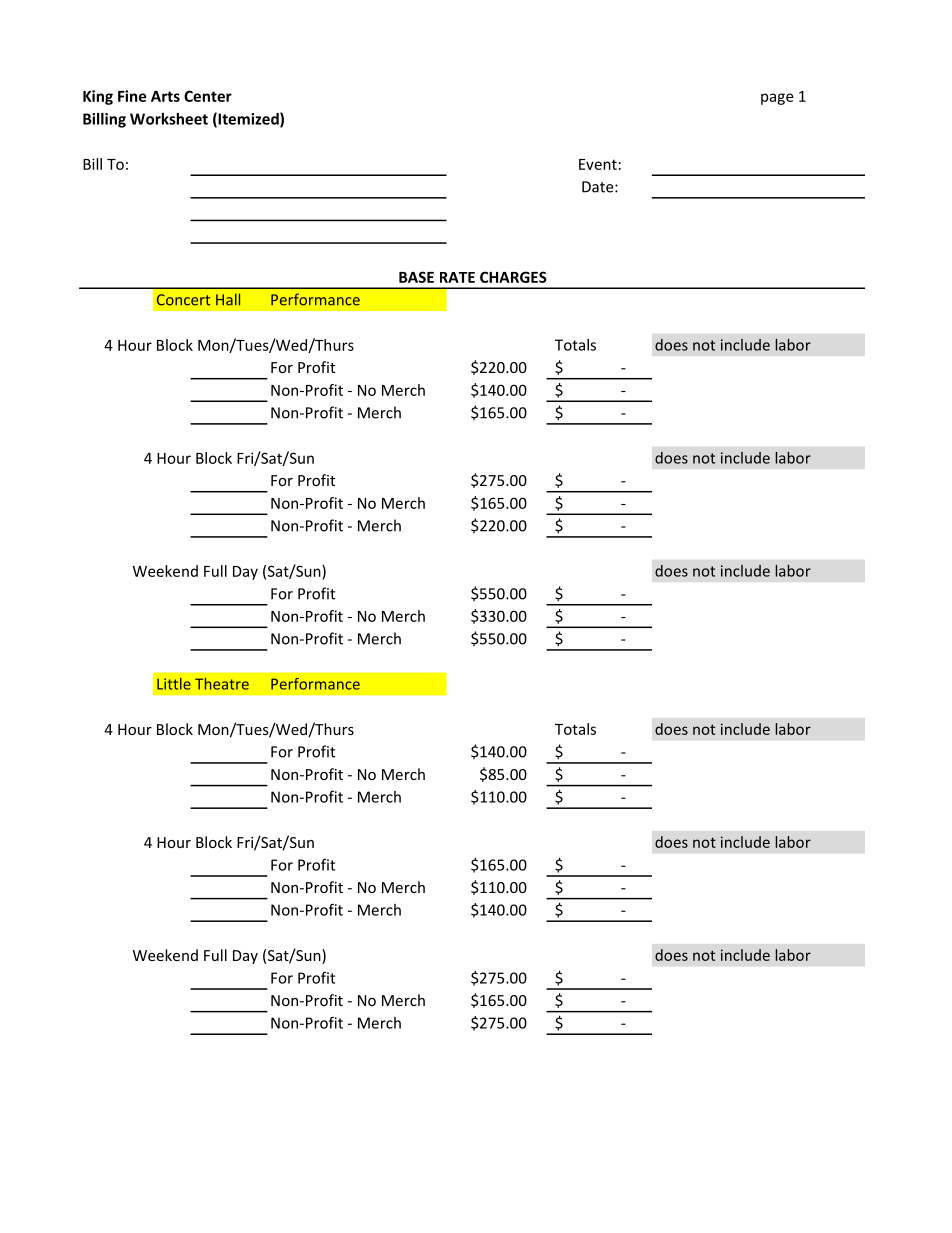  I want to click on Worksheet, so click(169, 119).
